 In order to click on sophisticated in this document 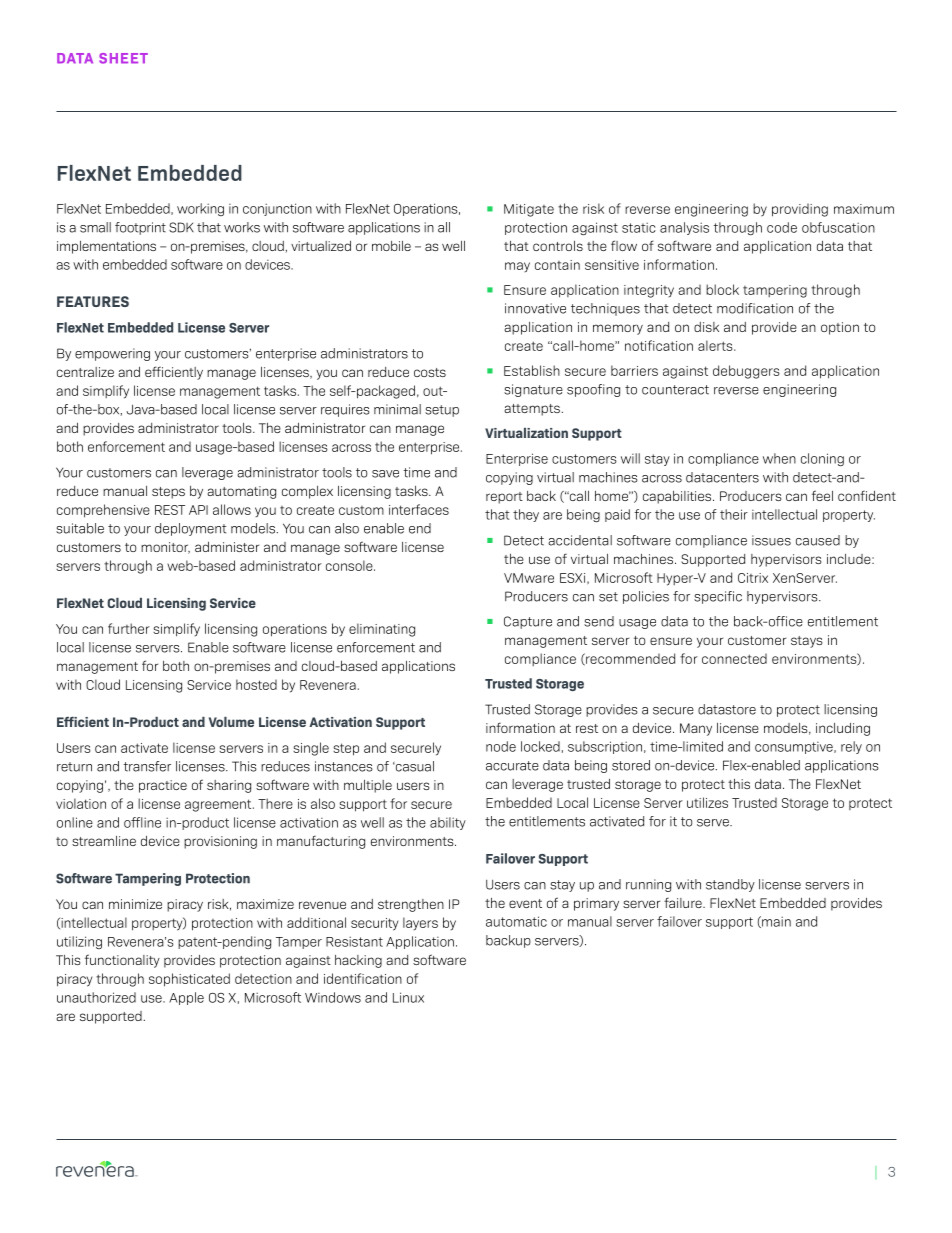, I will do `click(189, 980)`.
